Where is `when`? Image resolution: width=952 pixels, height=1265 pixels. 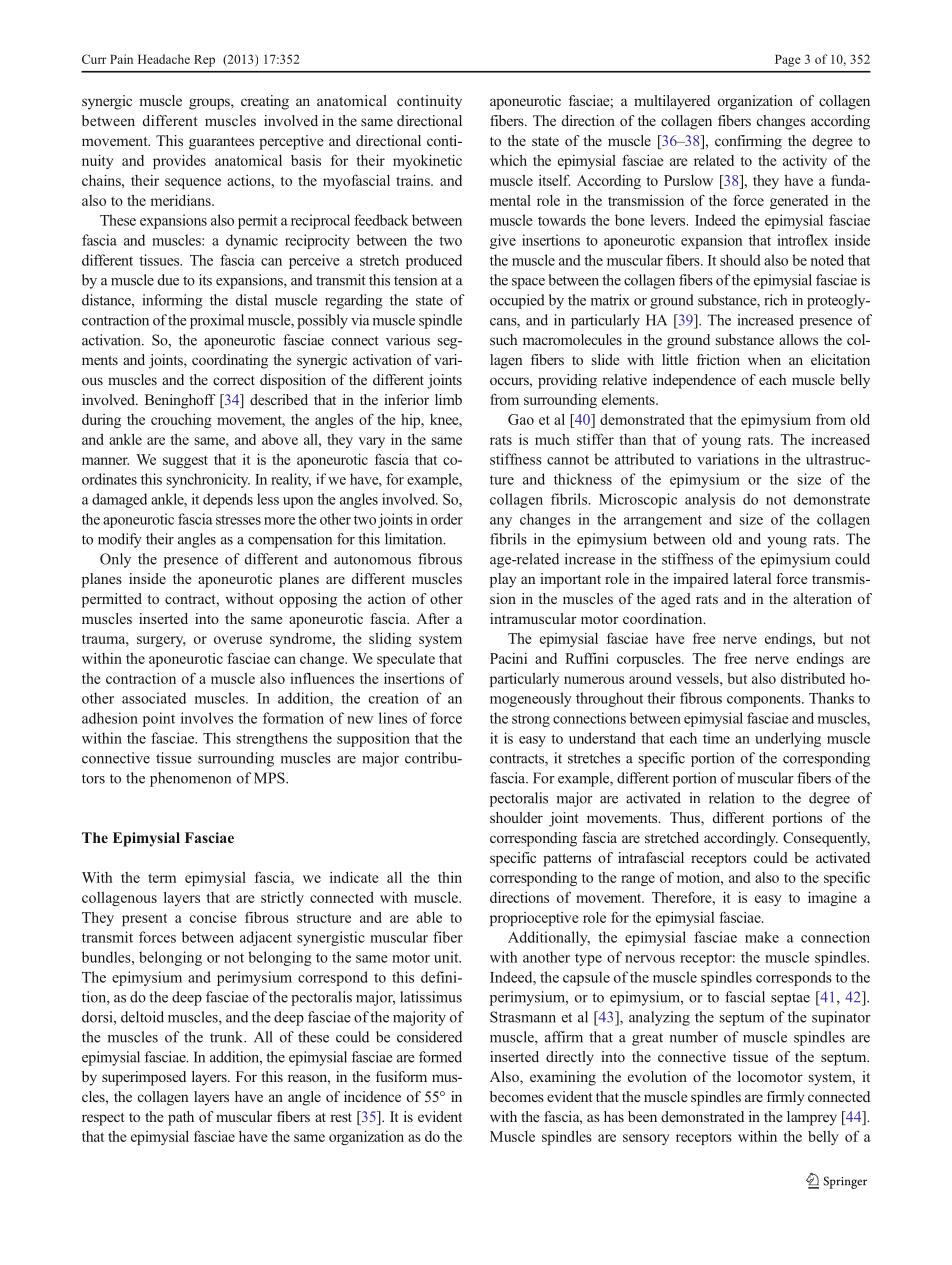
when is located at coordinates (764, 359).
